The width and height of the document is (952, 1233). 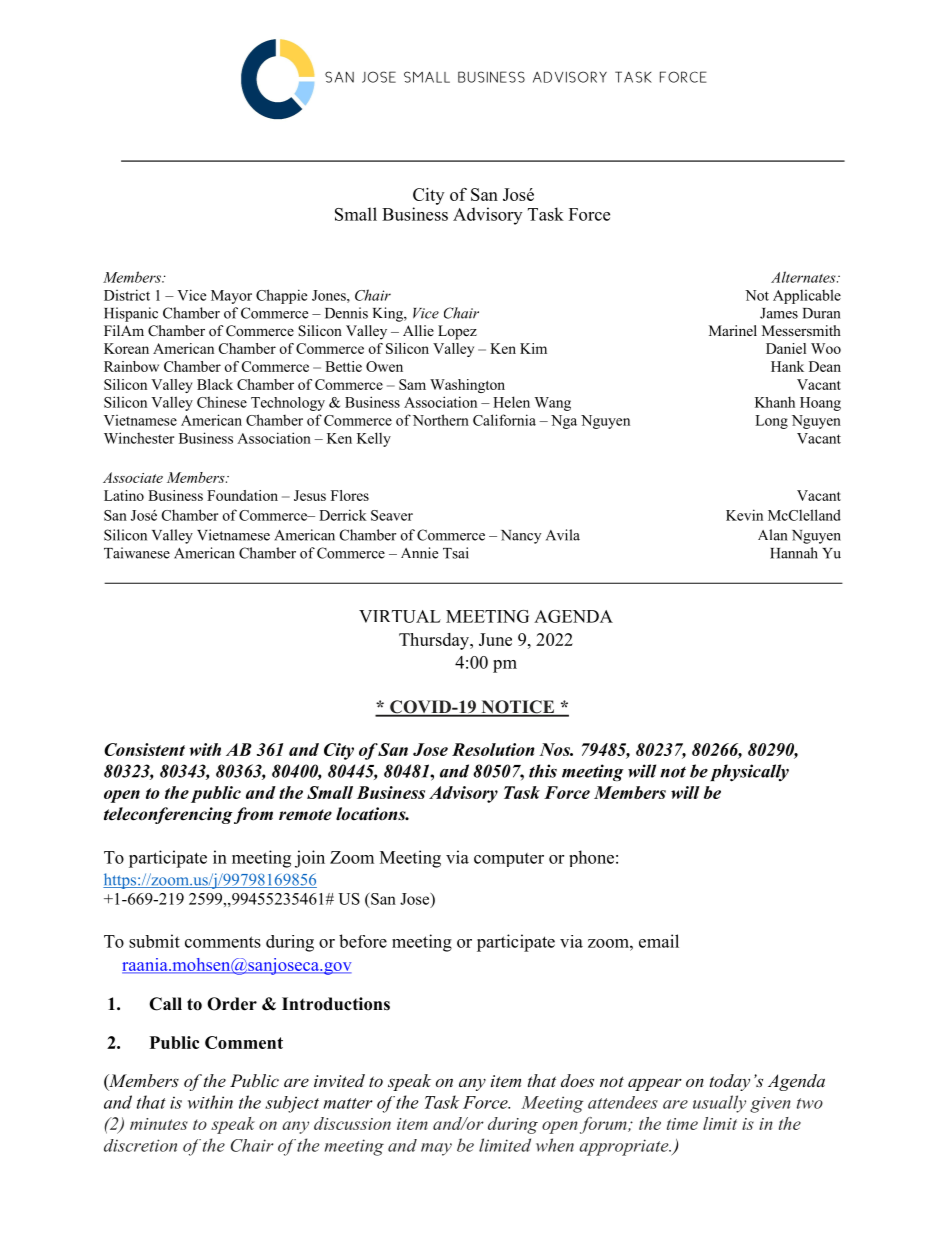 What do you see at coordinates (231, 297) in the document?
I see `Mayor` at bounding box center [231, 297].
